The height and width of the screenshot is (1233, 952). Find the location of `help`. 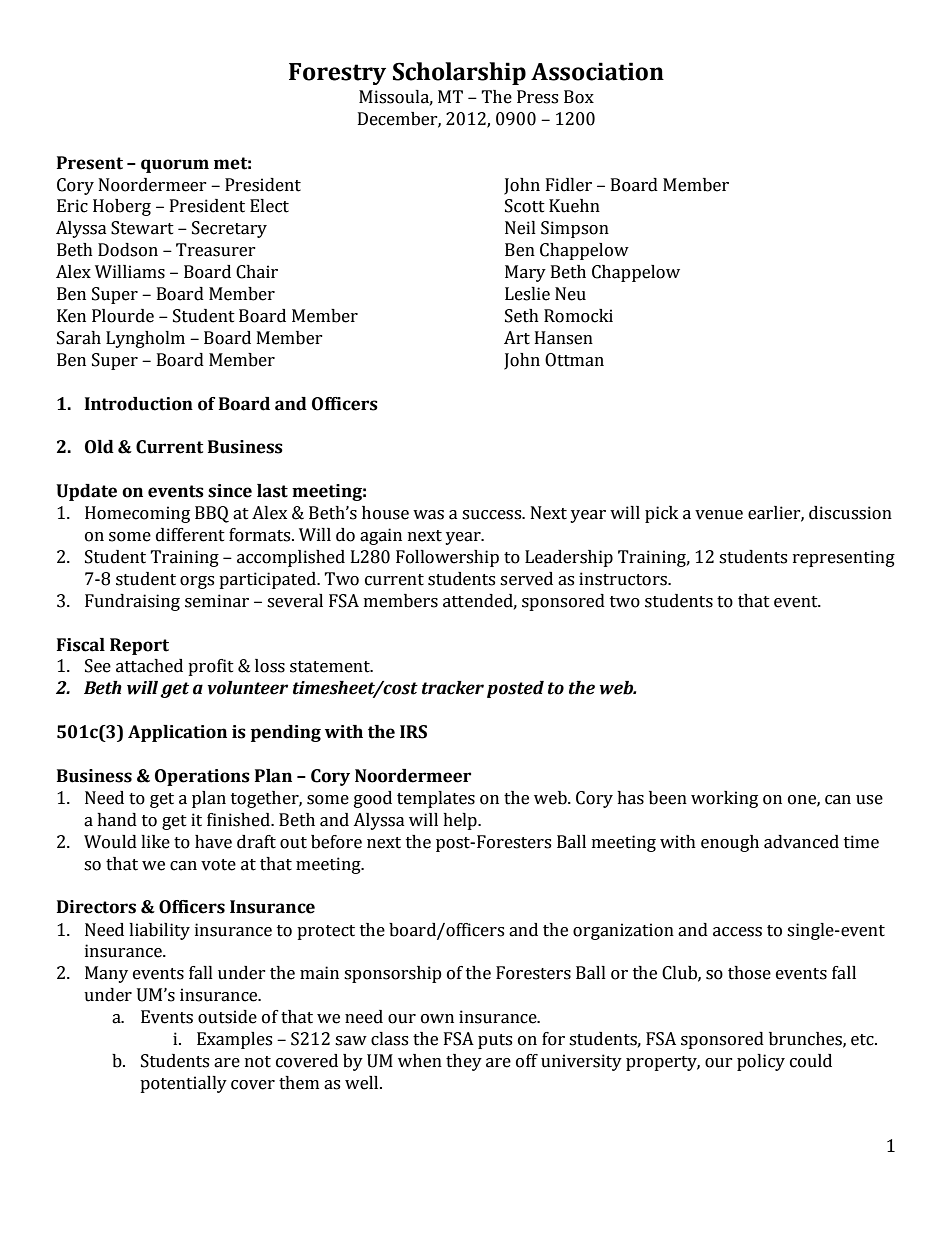

help is located at coordinates (461, 821).
